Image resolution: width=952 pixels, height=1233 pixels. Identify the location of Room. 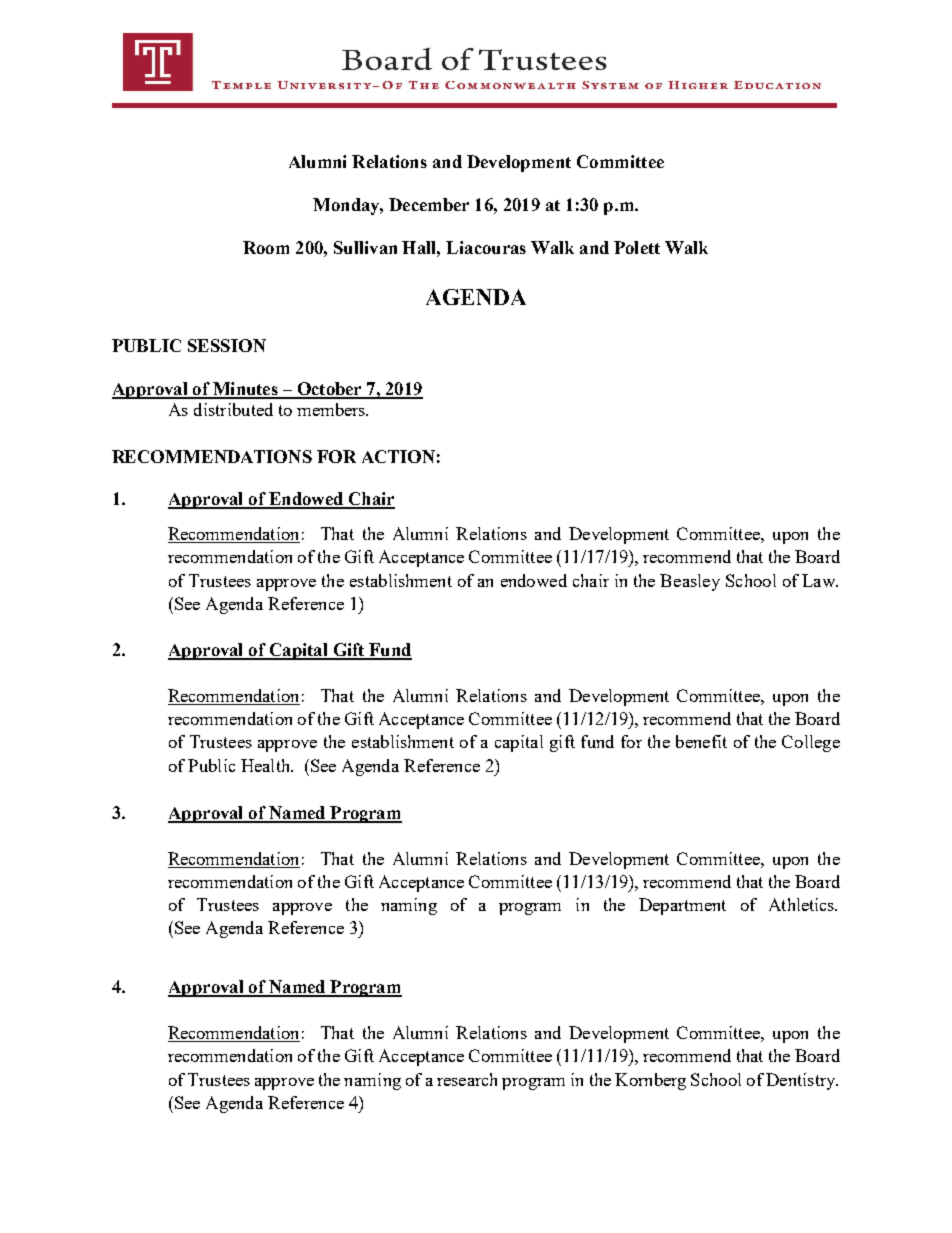
(266, 247).
